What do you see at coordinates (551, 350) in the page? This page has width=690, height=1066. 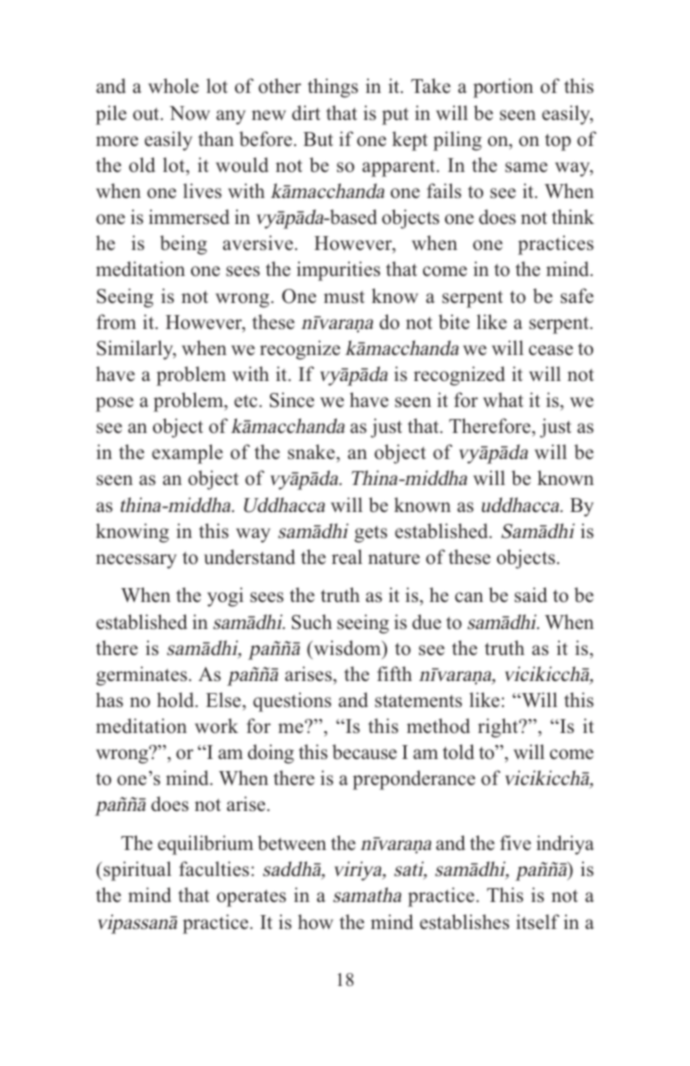 I see `cease` at bounding box center [551, 350].
